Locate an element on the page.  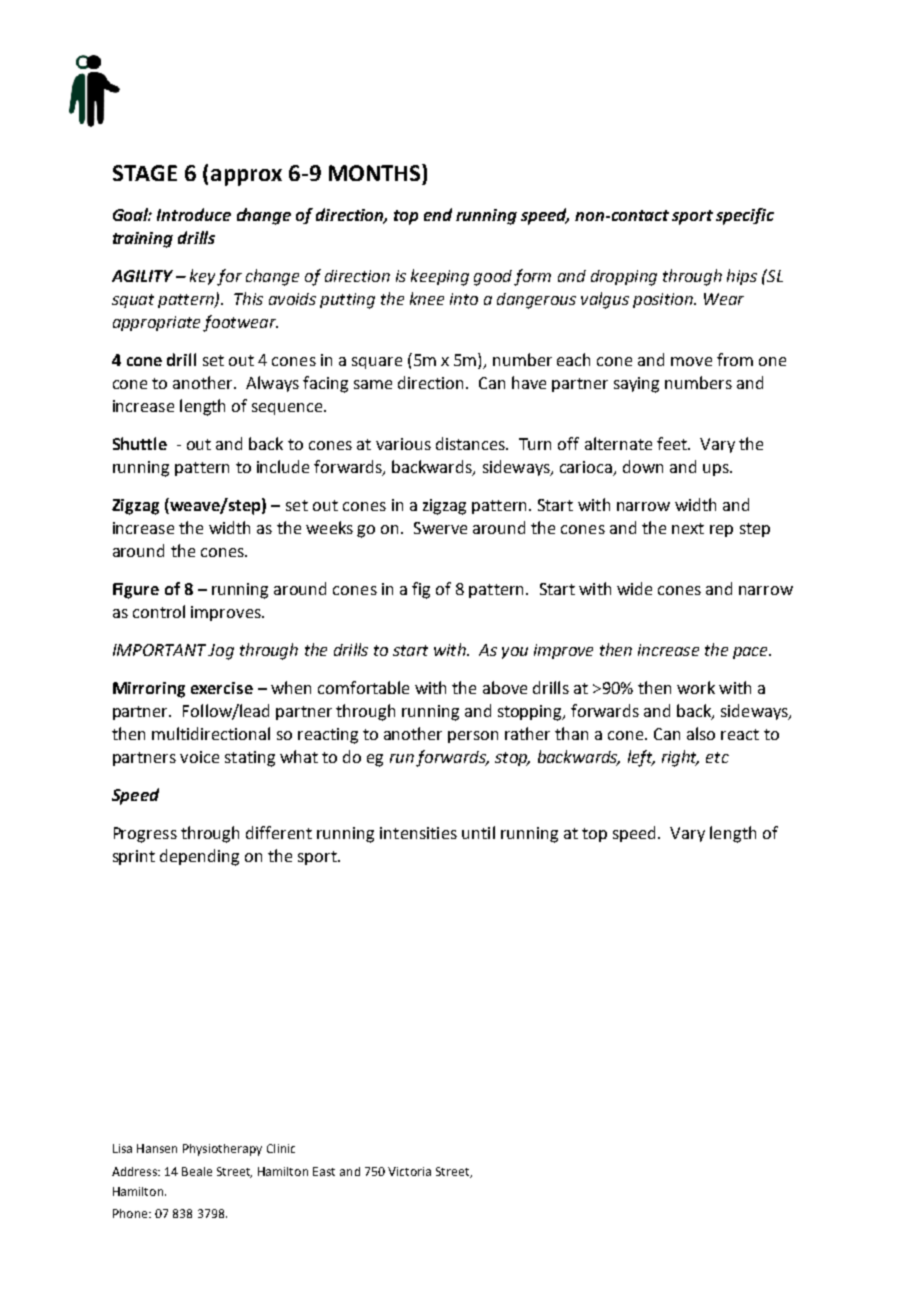
exercise is located at coordinates (222, 688).
